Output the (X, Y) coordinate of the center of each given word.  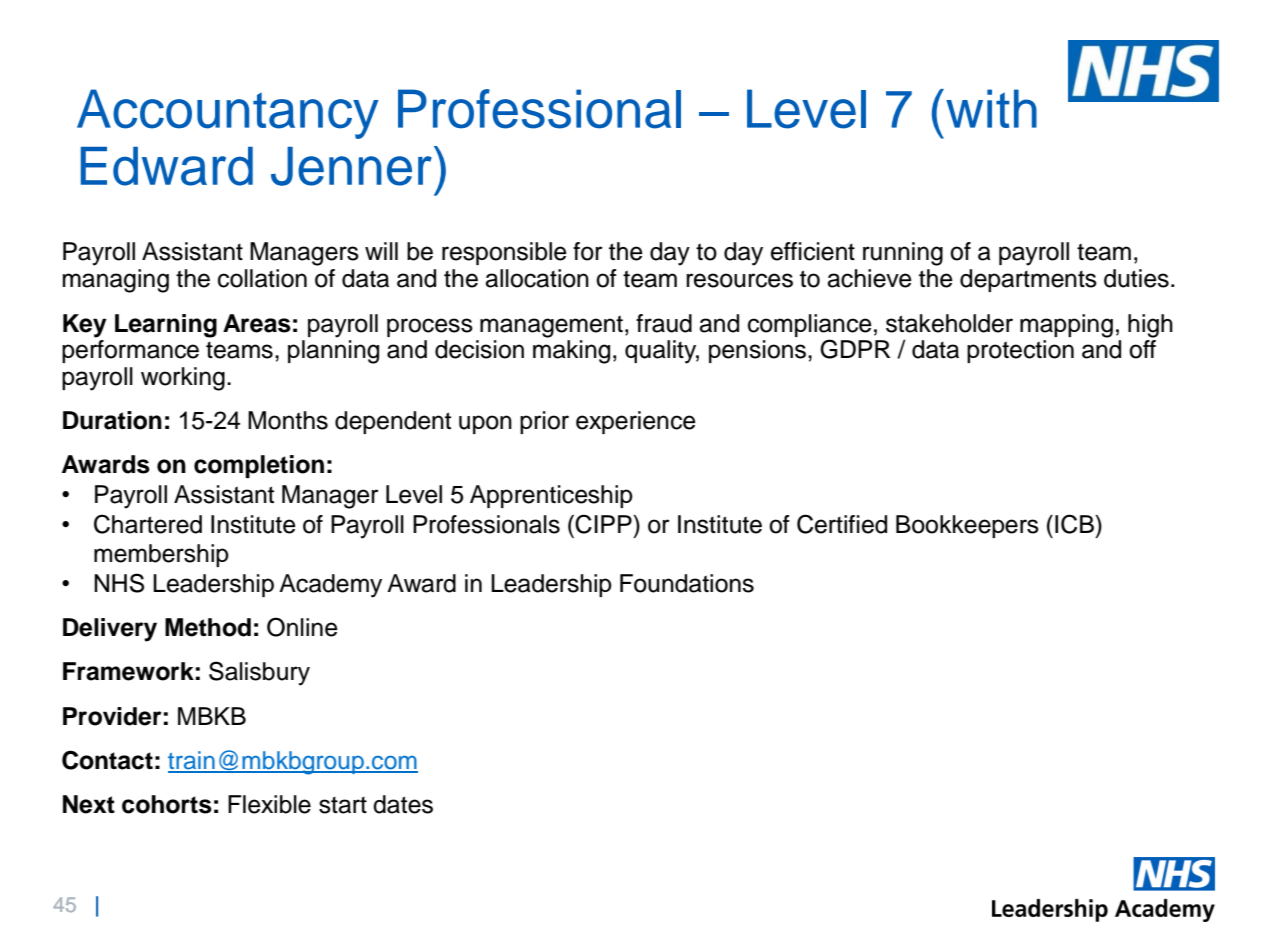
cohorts (167, 804)
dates (403, 804)
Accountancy (228, 114)
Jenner (351, 166)
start (343, 805)
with (991, 108)
